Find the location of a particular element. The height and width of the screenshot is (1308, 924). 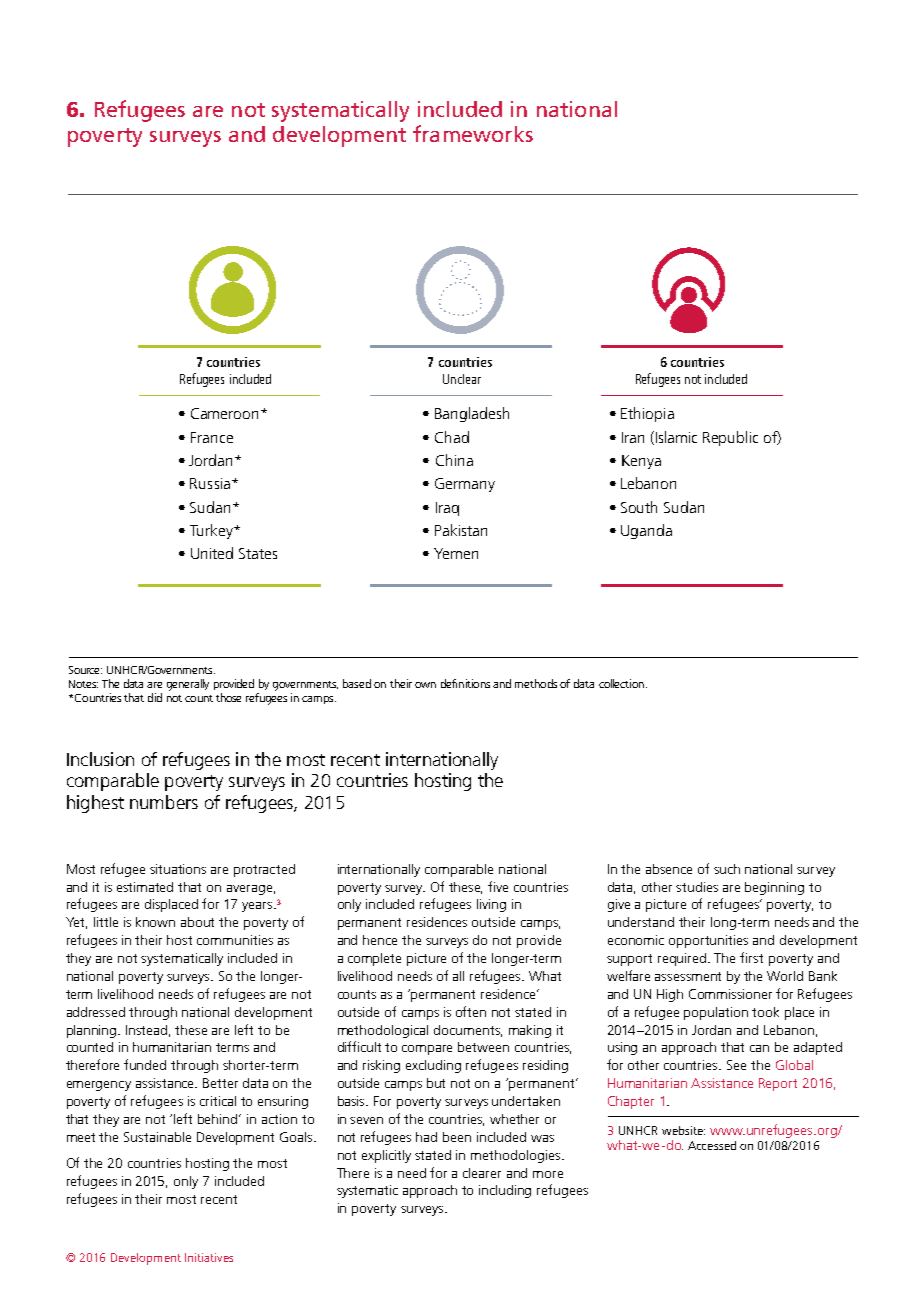

Unclear is located at coordinates (462, 379).
